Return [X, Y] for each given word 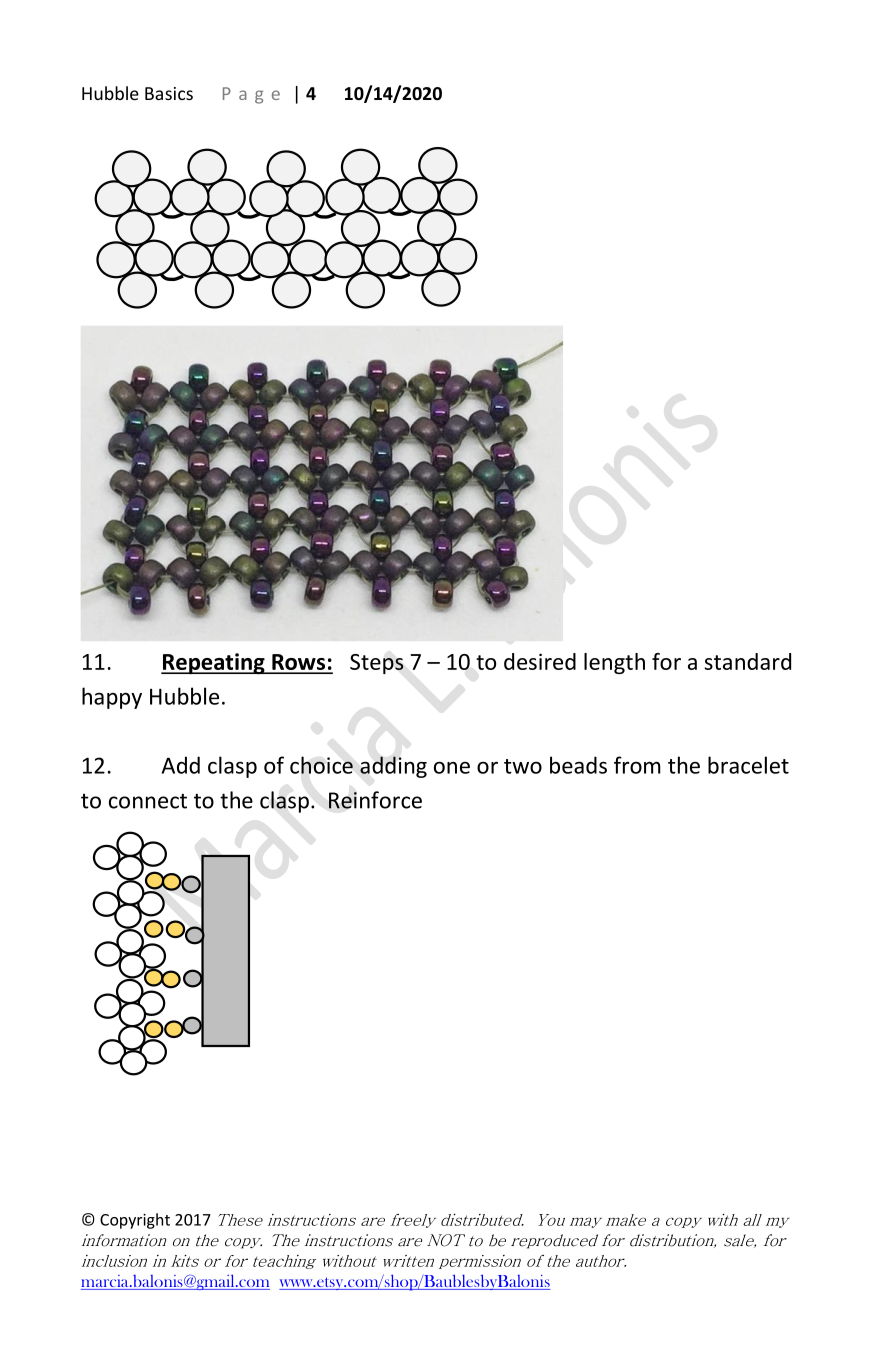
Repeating [214, 663]
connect [148, 801]
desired [540, 661]
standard [747, 661]
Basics [169, 93]
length [614, 663]
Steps [377, 664]
